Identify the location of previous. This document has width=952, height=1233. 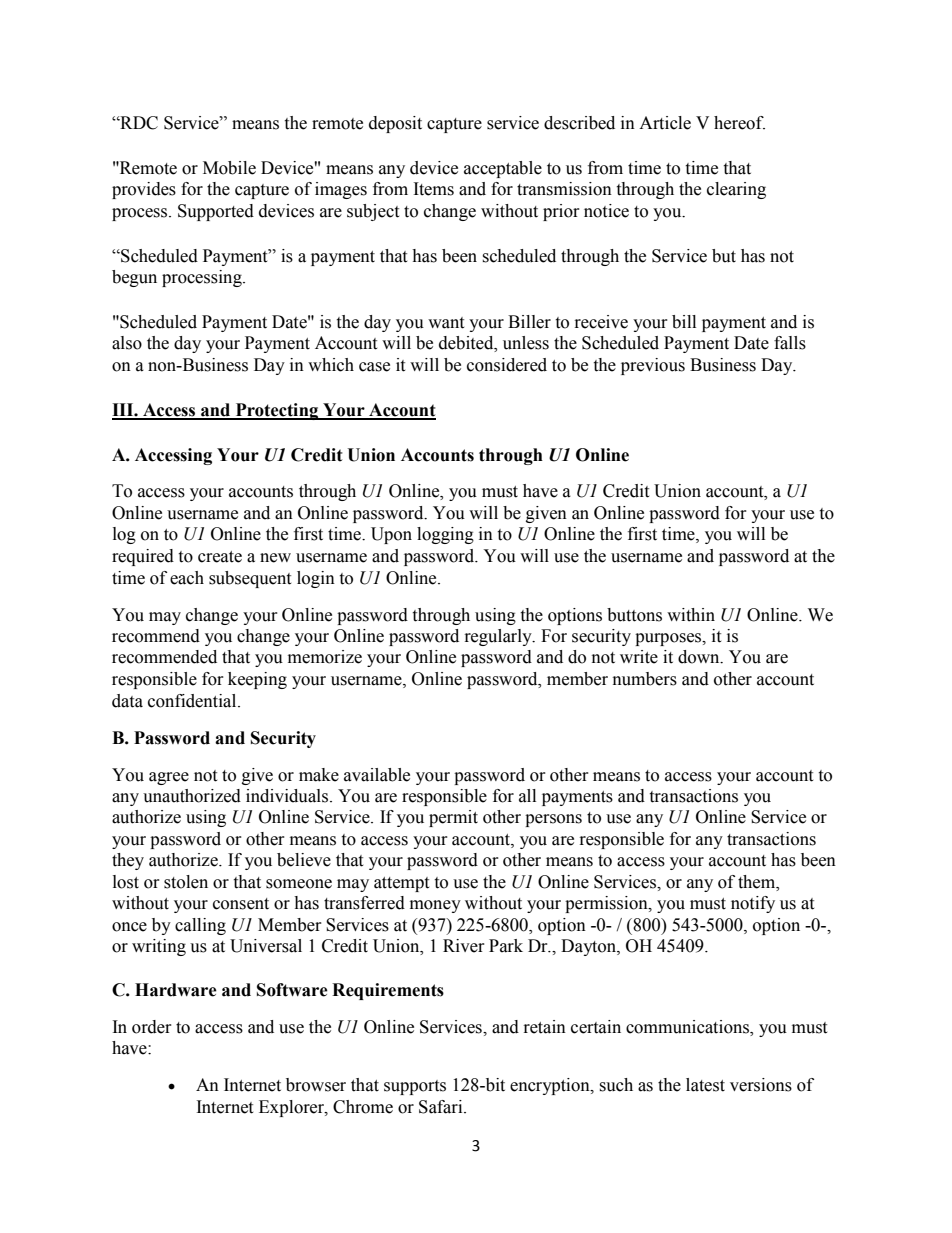
(653, 366).
